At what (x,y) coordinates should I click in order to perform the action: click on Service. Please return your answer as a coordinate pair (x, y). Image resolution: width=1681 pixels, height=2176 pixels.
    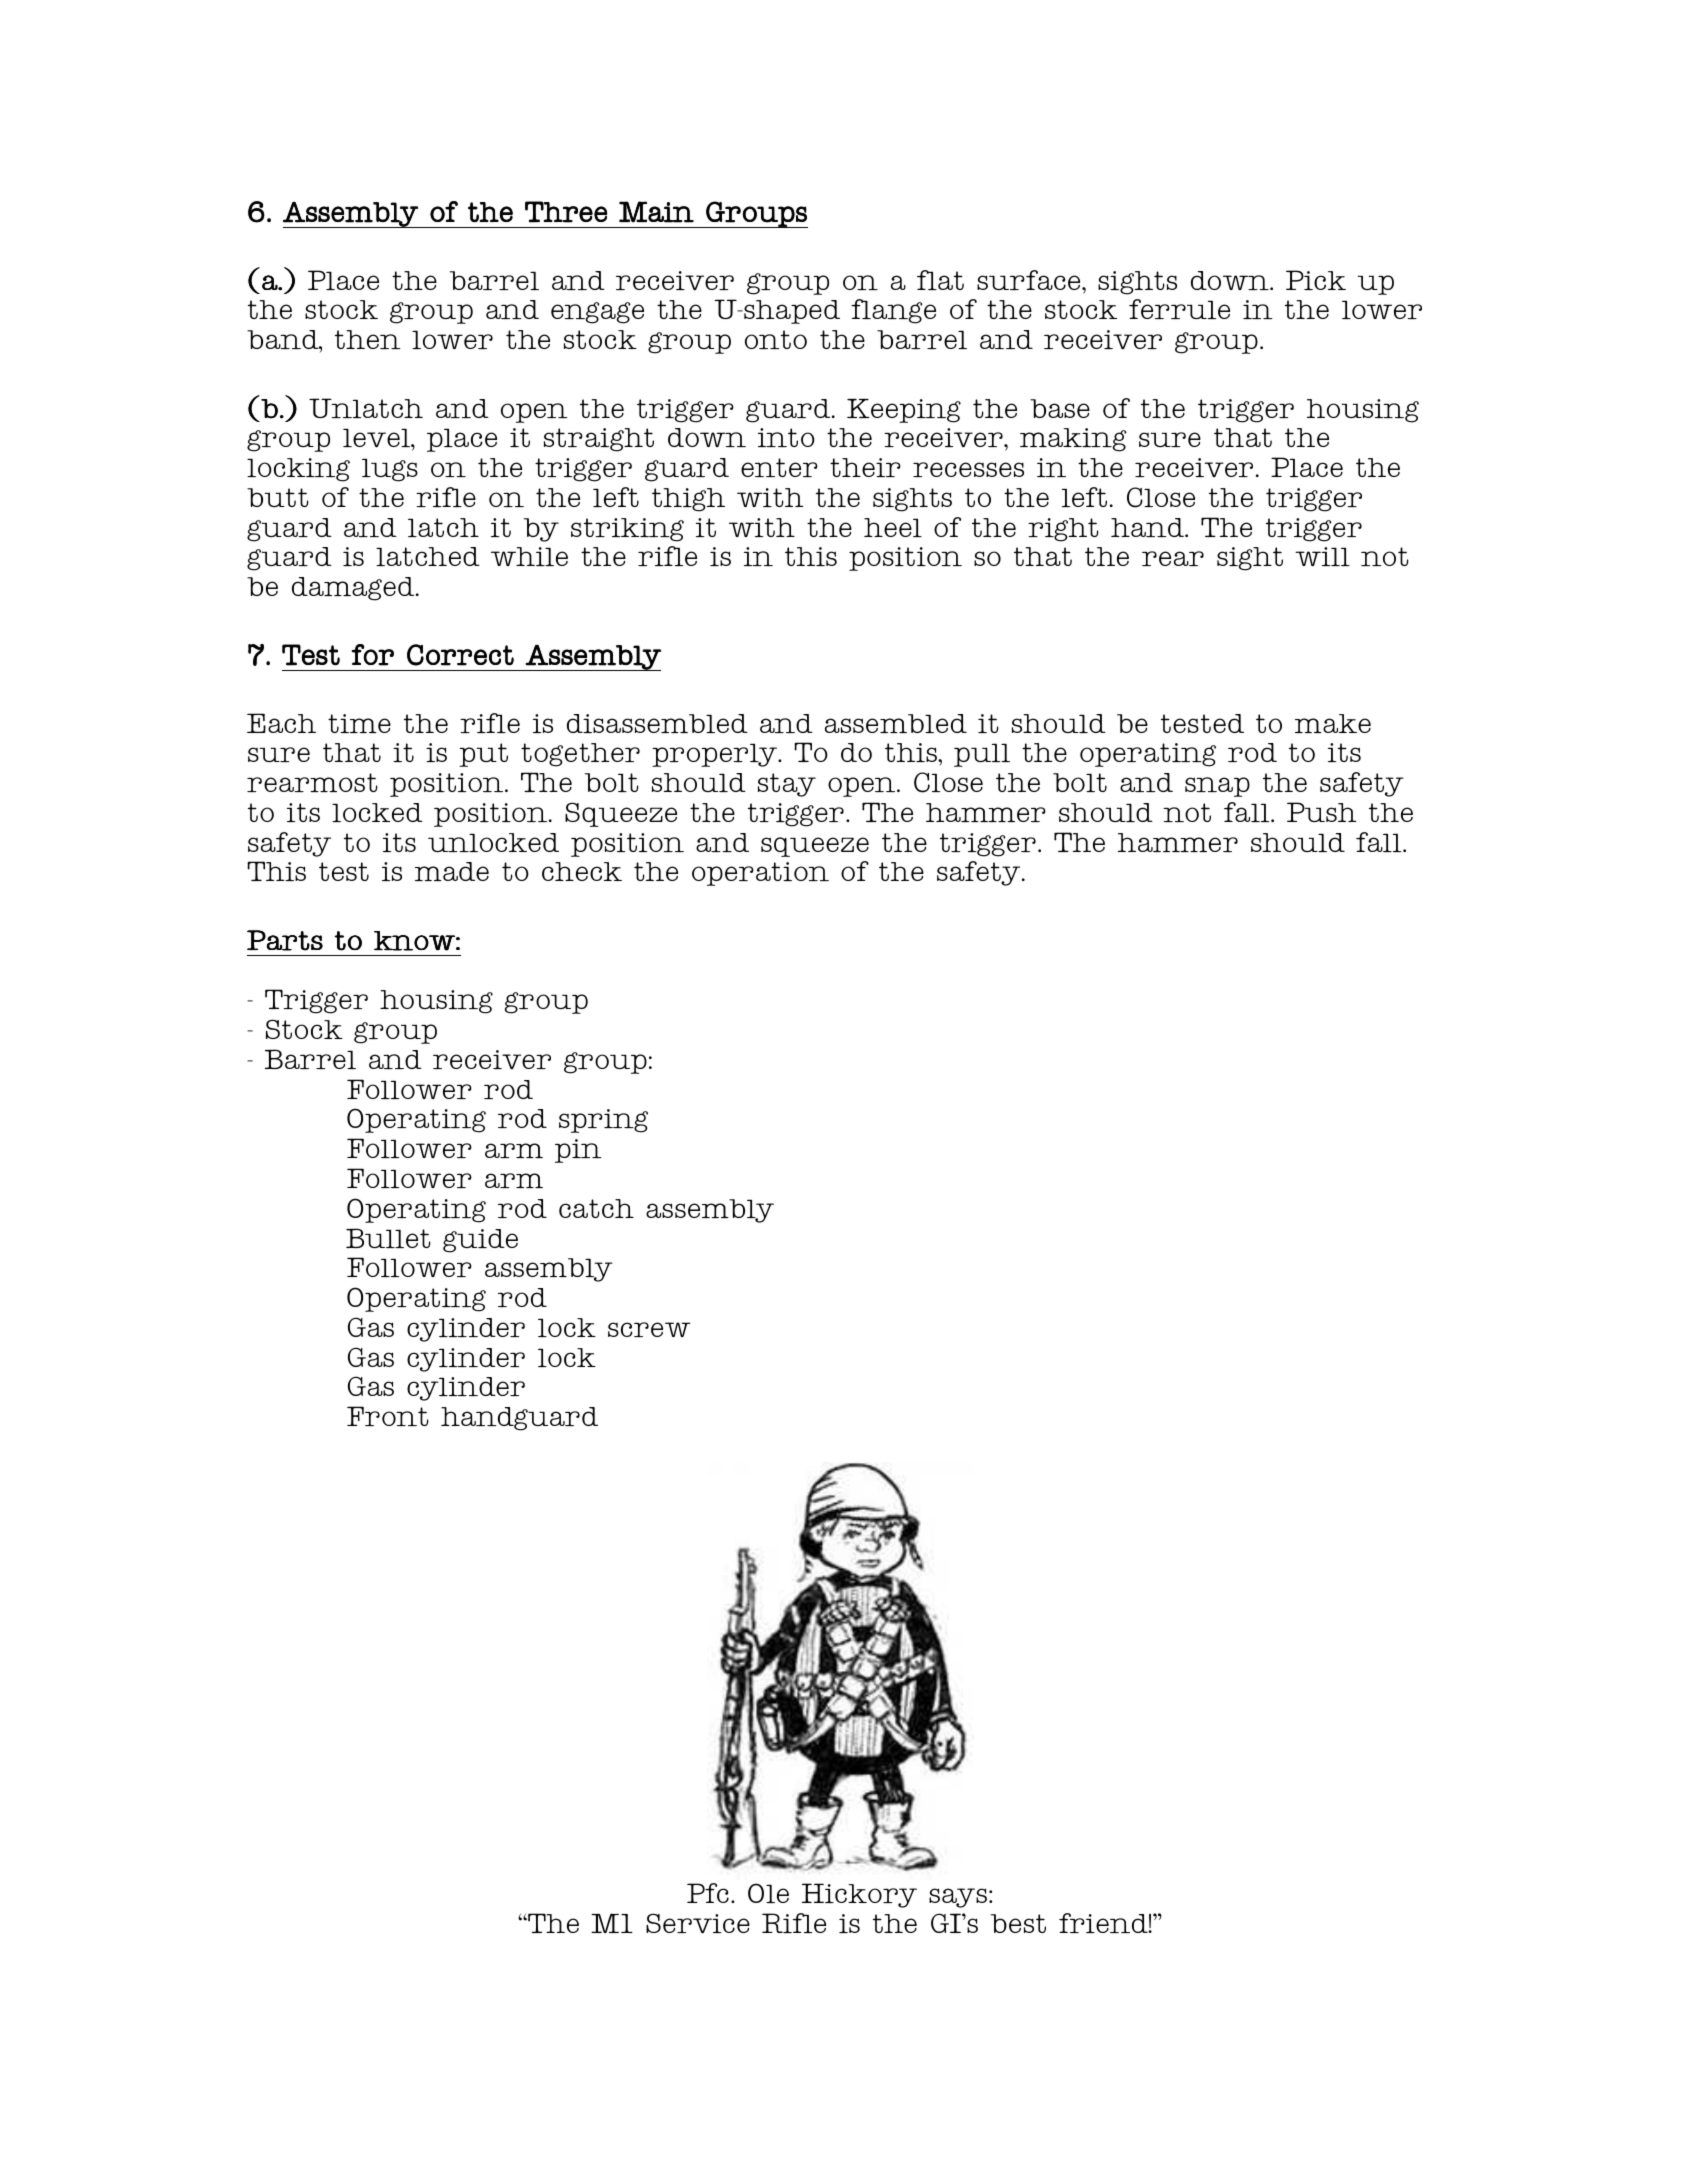
    Looking at the image, I should click on (698, 1923).
